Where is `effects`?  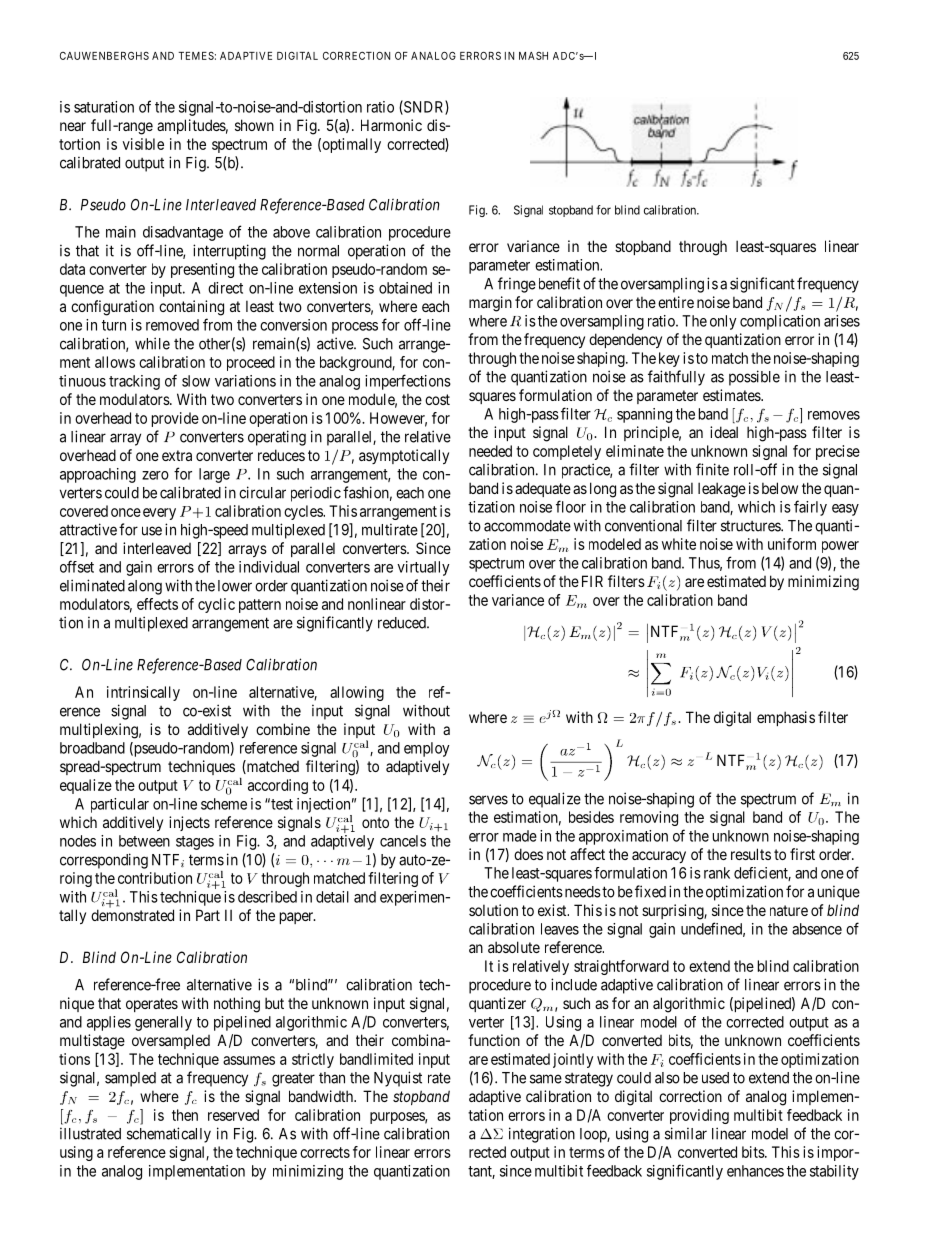
effects is located at coordinates (157, 604).
